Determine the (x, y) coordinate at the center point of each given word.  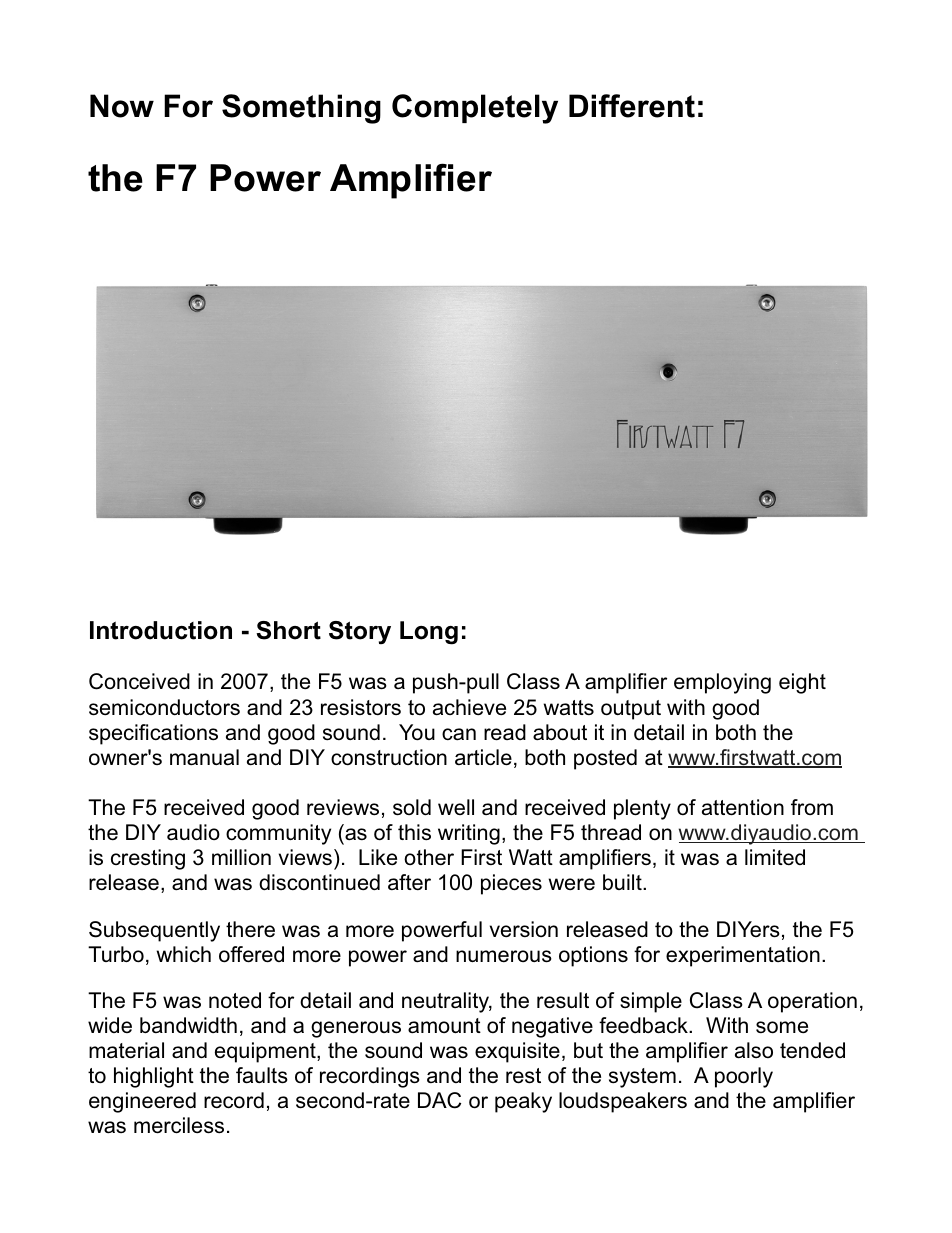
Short (288, 630)
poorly (744, 1077)
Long (429, 633)
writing (469, 834)
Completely (475, 109)
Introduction (161, 630)
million (241, 857)
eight (802, 683)
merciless (179, 1125)
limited (775, 857)
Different (632, 106)
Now (122, 106)
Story (360, 632)
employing (722, 683)
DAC (439, 1100)
